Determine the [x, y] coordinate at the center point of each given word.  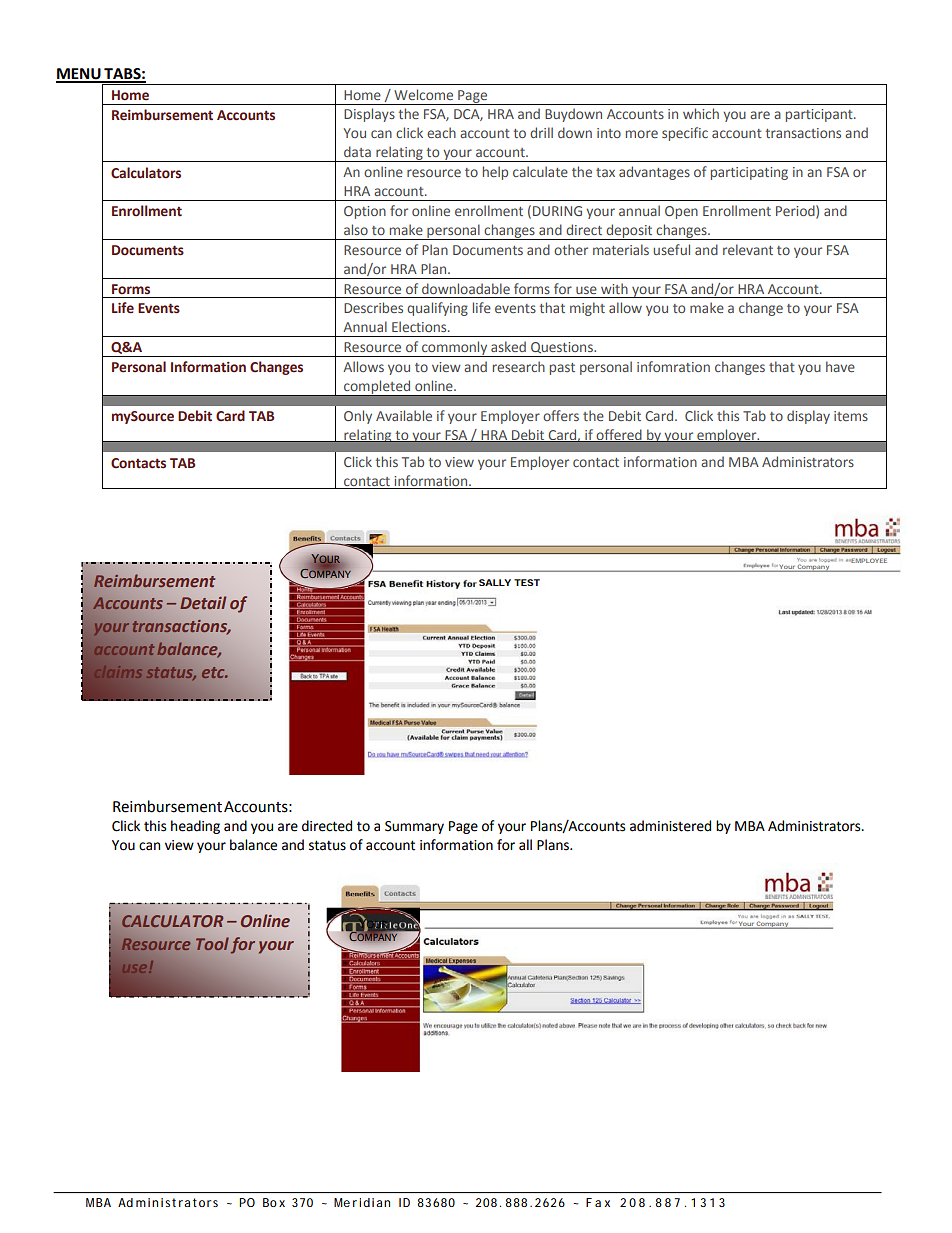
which [701, 113]
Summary [414, 827]
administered [670, 826]
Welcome [423, 94]
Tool [212, 943]
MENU [79, 75]
